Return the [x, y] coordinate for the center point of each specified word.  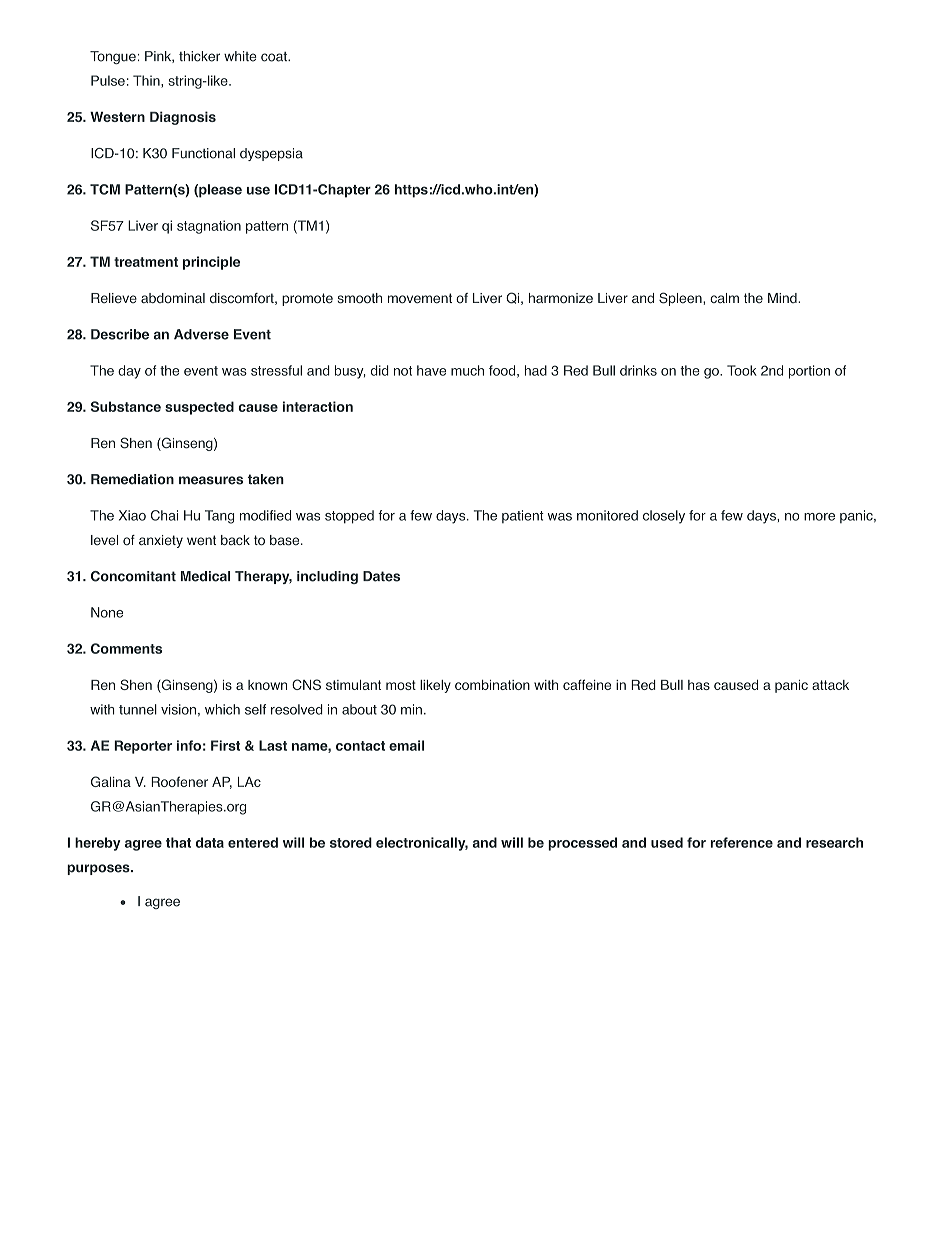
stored [351, 842]
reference [742, 842]
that [178, 842]
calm [724, 298]
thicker [199, 56]
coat [275, 57]
